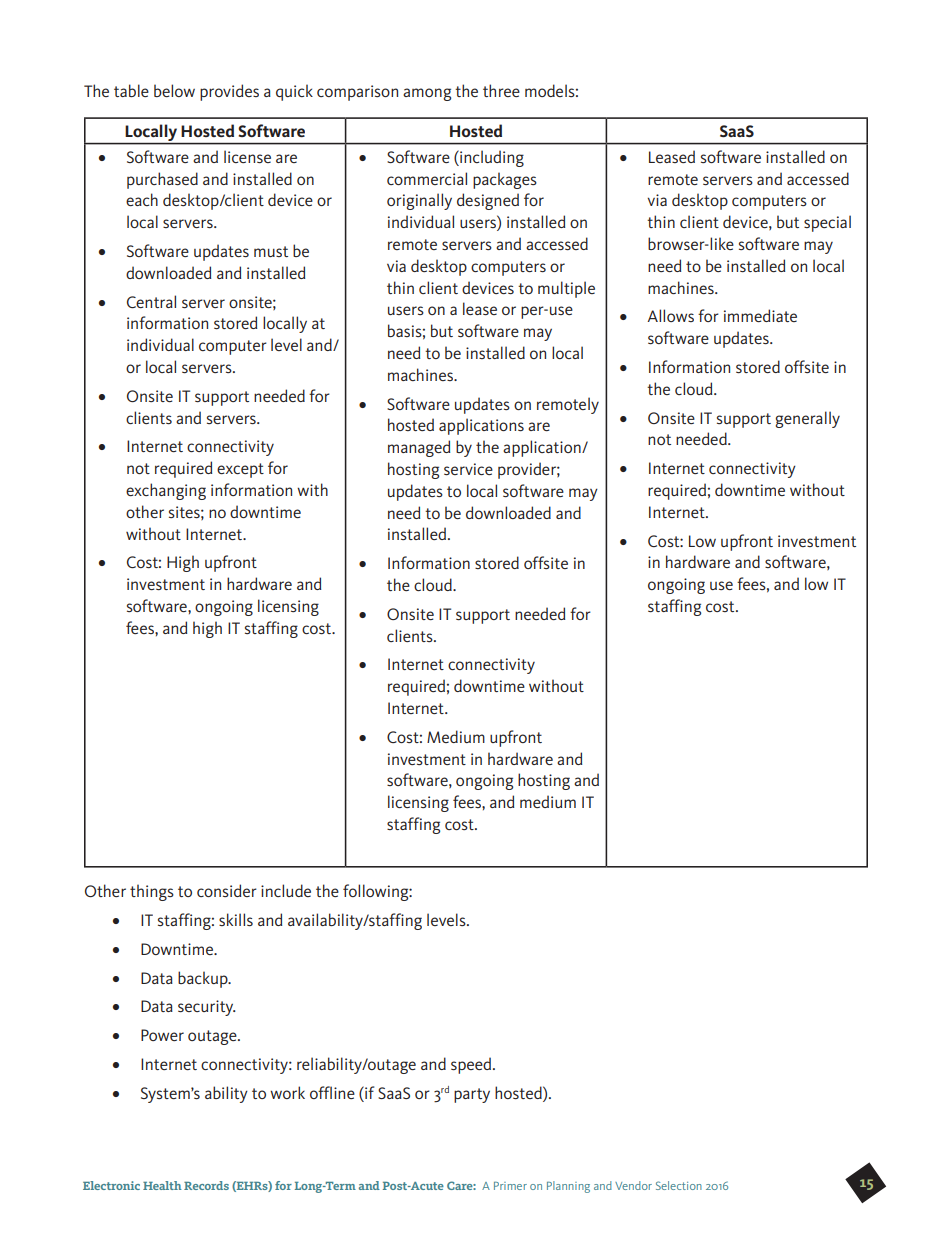 The width and height of the screenshot is (952, 1233). Describe the element at coordinates (510, 1186) in the screenshot. I see `Primer` at that location.
